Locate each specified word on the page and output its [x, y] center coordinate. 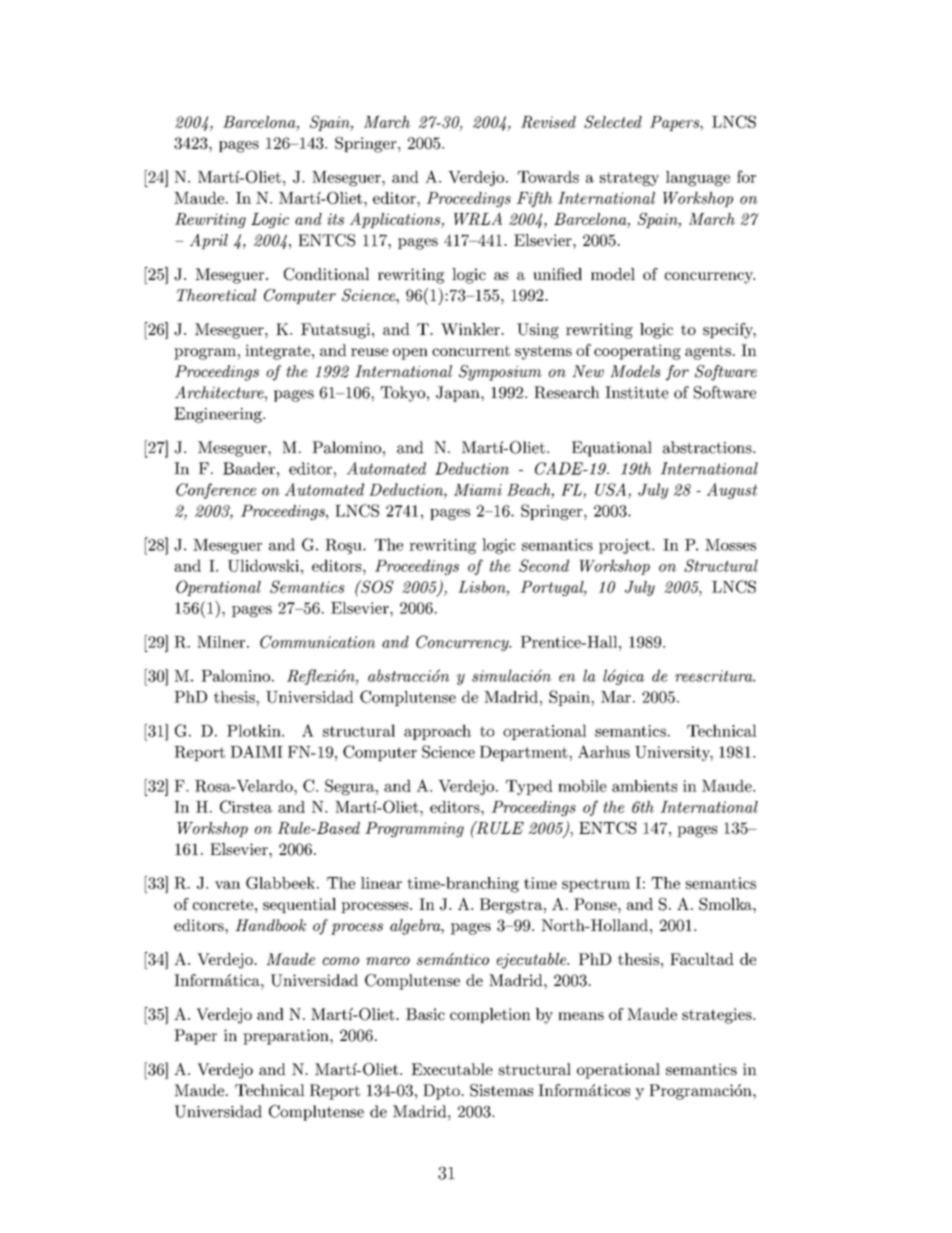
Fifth [534, 199]
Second [544, 565]
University [674, 753]
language [698, 178]
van [227, 885]
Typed [529, 787]
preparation [287, 1037]
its [335, 219]
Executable [452, 1069]
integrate [279, 352]
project [624, 546]
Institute [637, 392]
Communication [317, 641]
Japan [459, 394]
